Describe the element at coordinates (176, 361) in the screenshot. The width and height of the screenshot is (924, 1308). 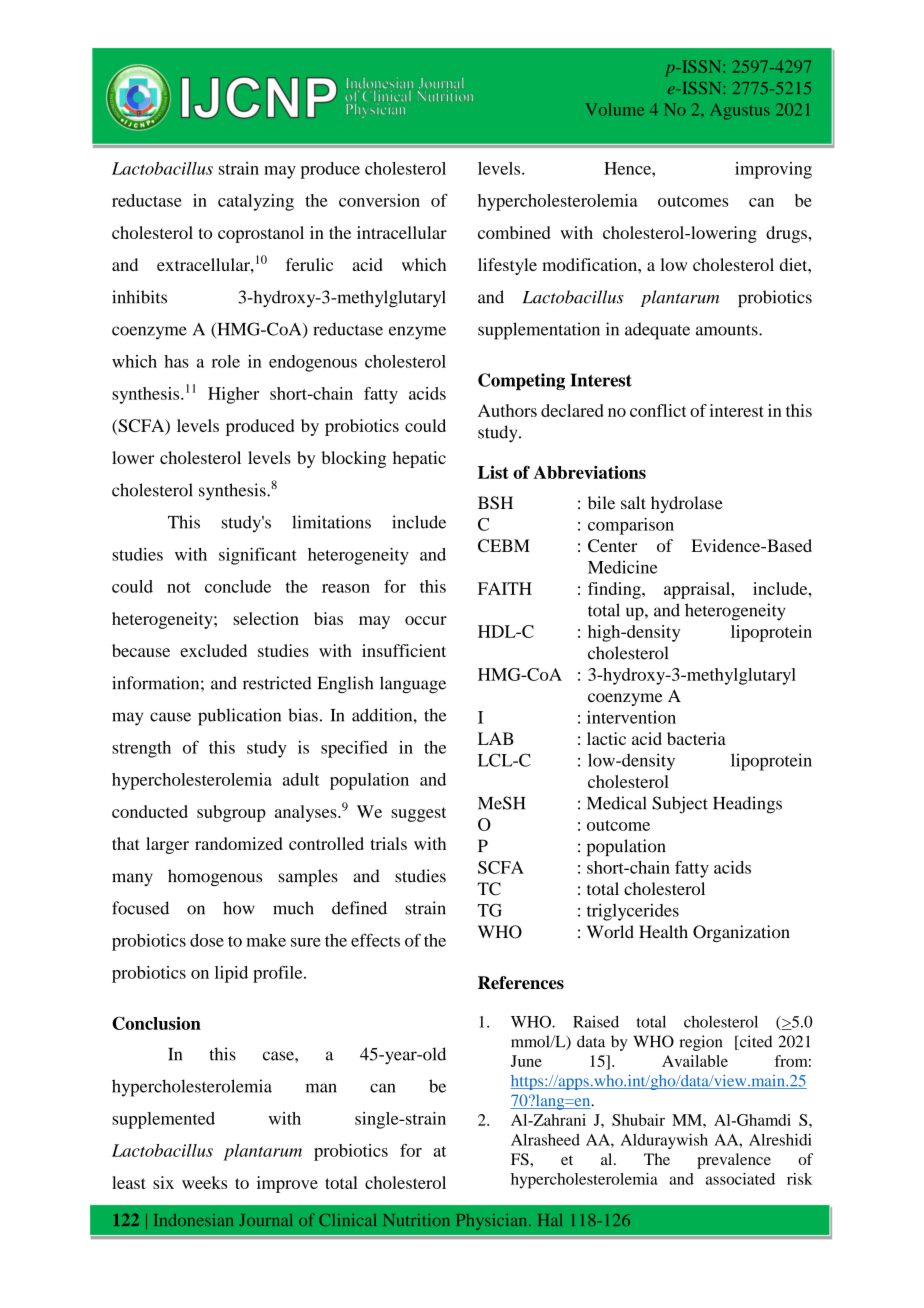
I see `has` at that location.
